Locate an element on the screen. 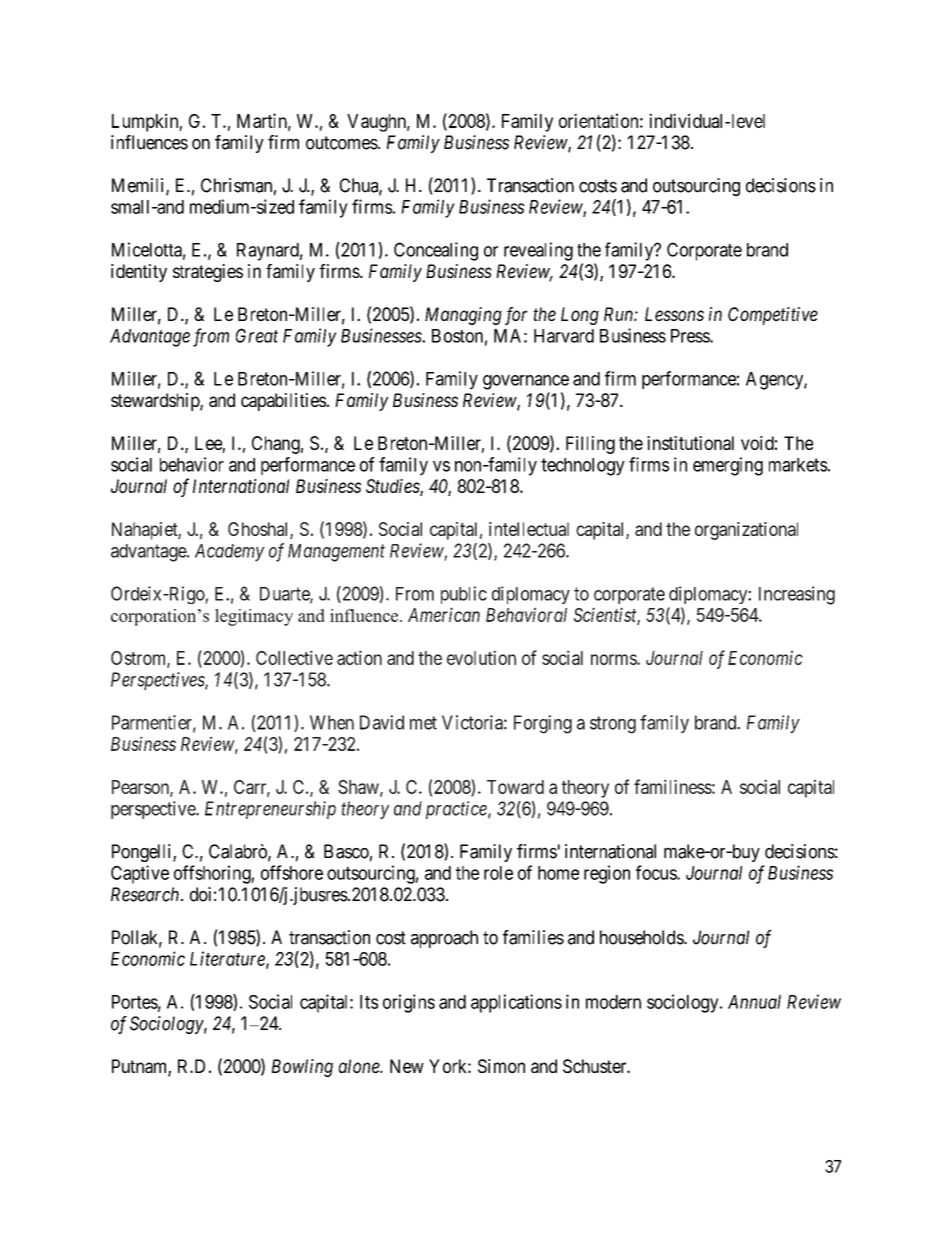 The image size is (952, 1233). organizational is located at coordinates (746, 531).
